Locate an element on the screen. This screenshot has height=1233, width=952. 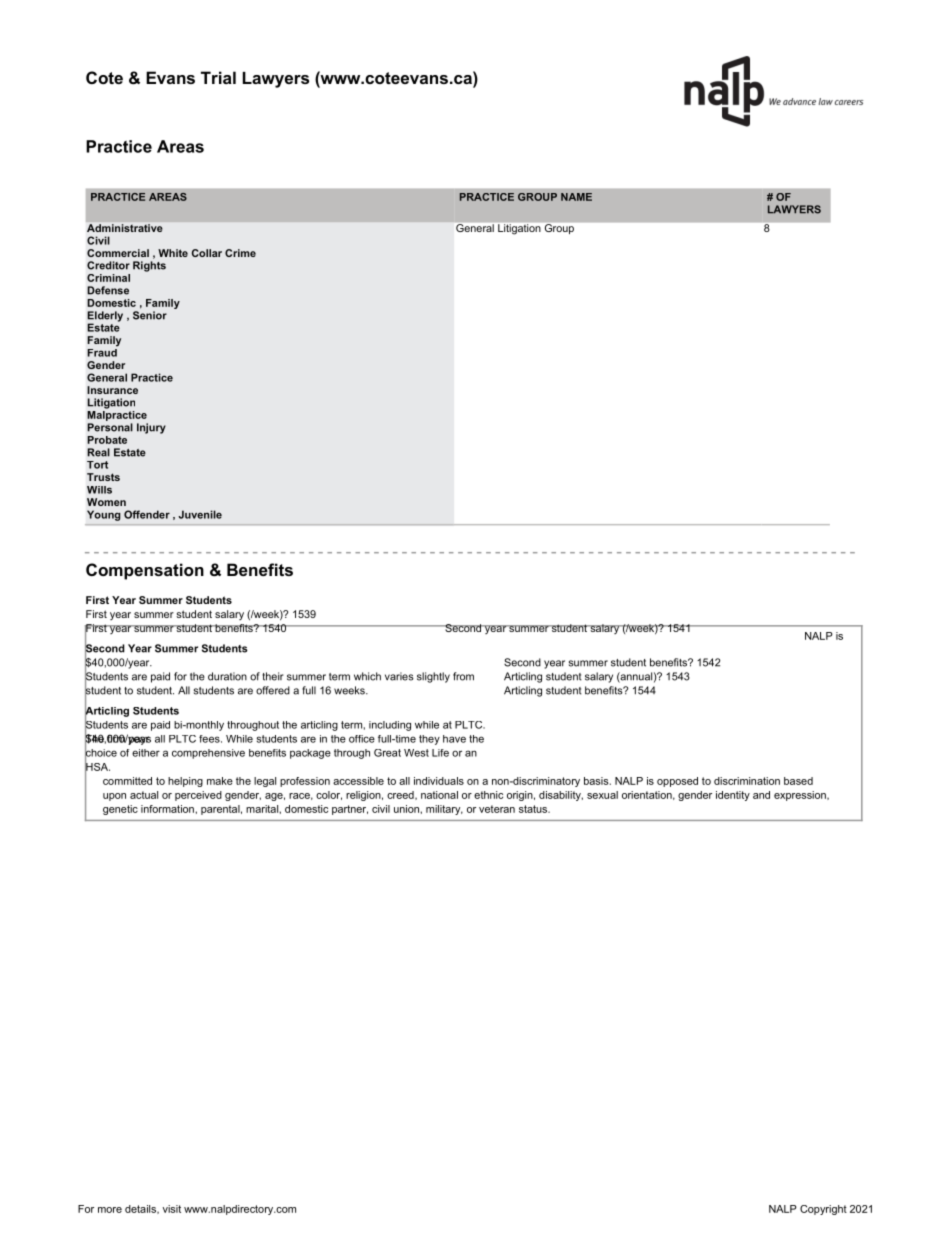
Trial is located at coordinates (218, 77).
